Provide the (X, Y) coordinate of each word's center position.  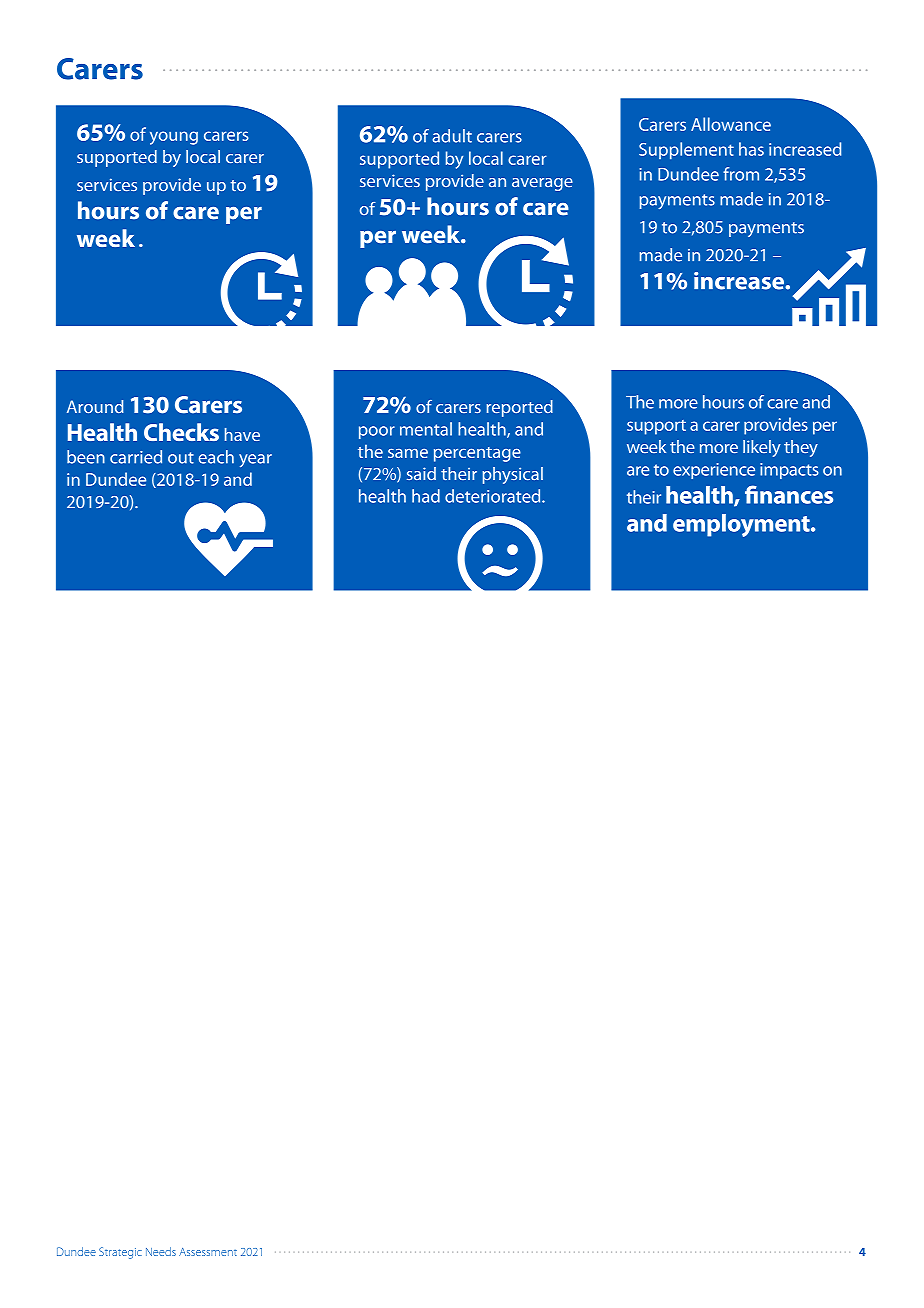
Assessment (208, 1252)
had (426, 496)
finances (789, 494)
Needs (161, 1251)
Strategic (120, 1253)
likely (762, 448)
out (181, 458)
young (174, 138)
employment (742, 525)
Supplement (686, 151)
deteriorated (494, 496)
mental (426, 429)
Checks (181, 432)
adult (452, 136)
